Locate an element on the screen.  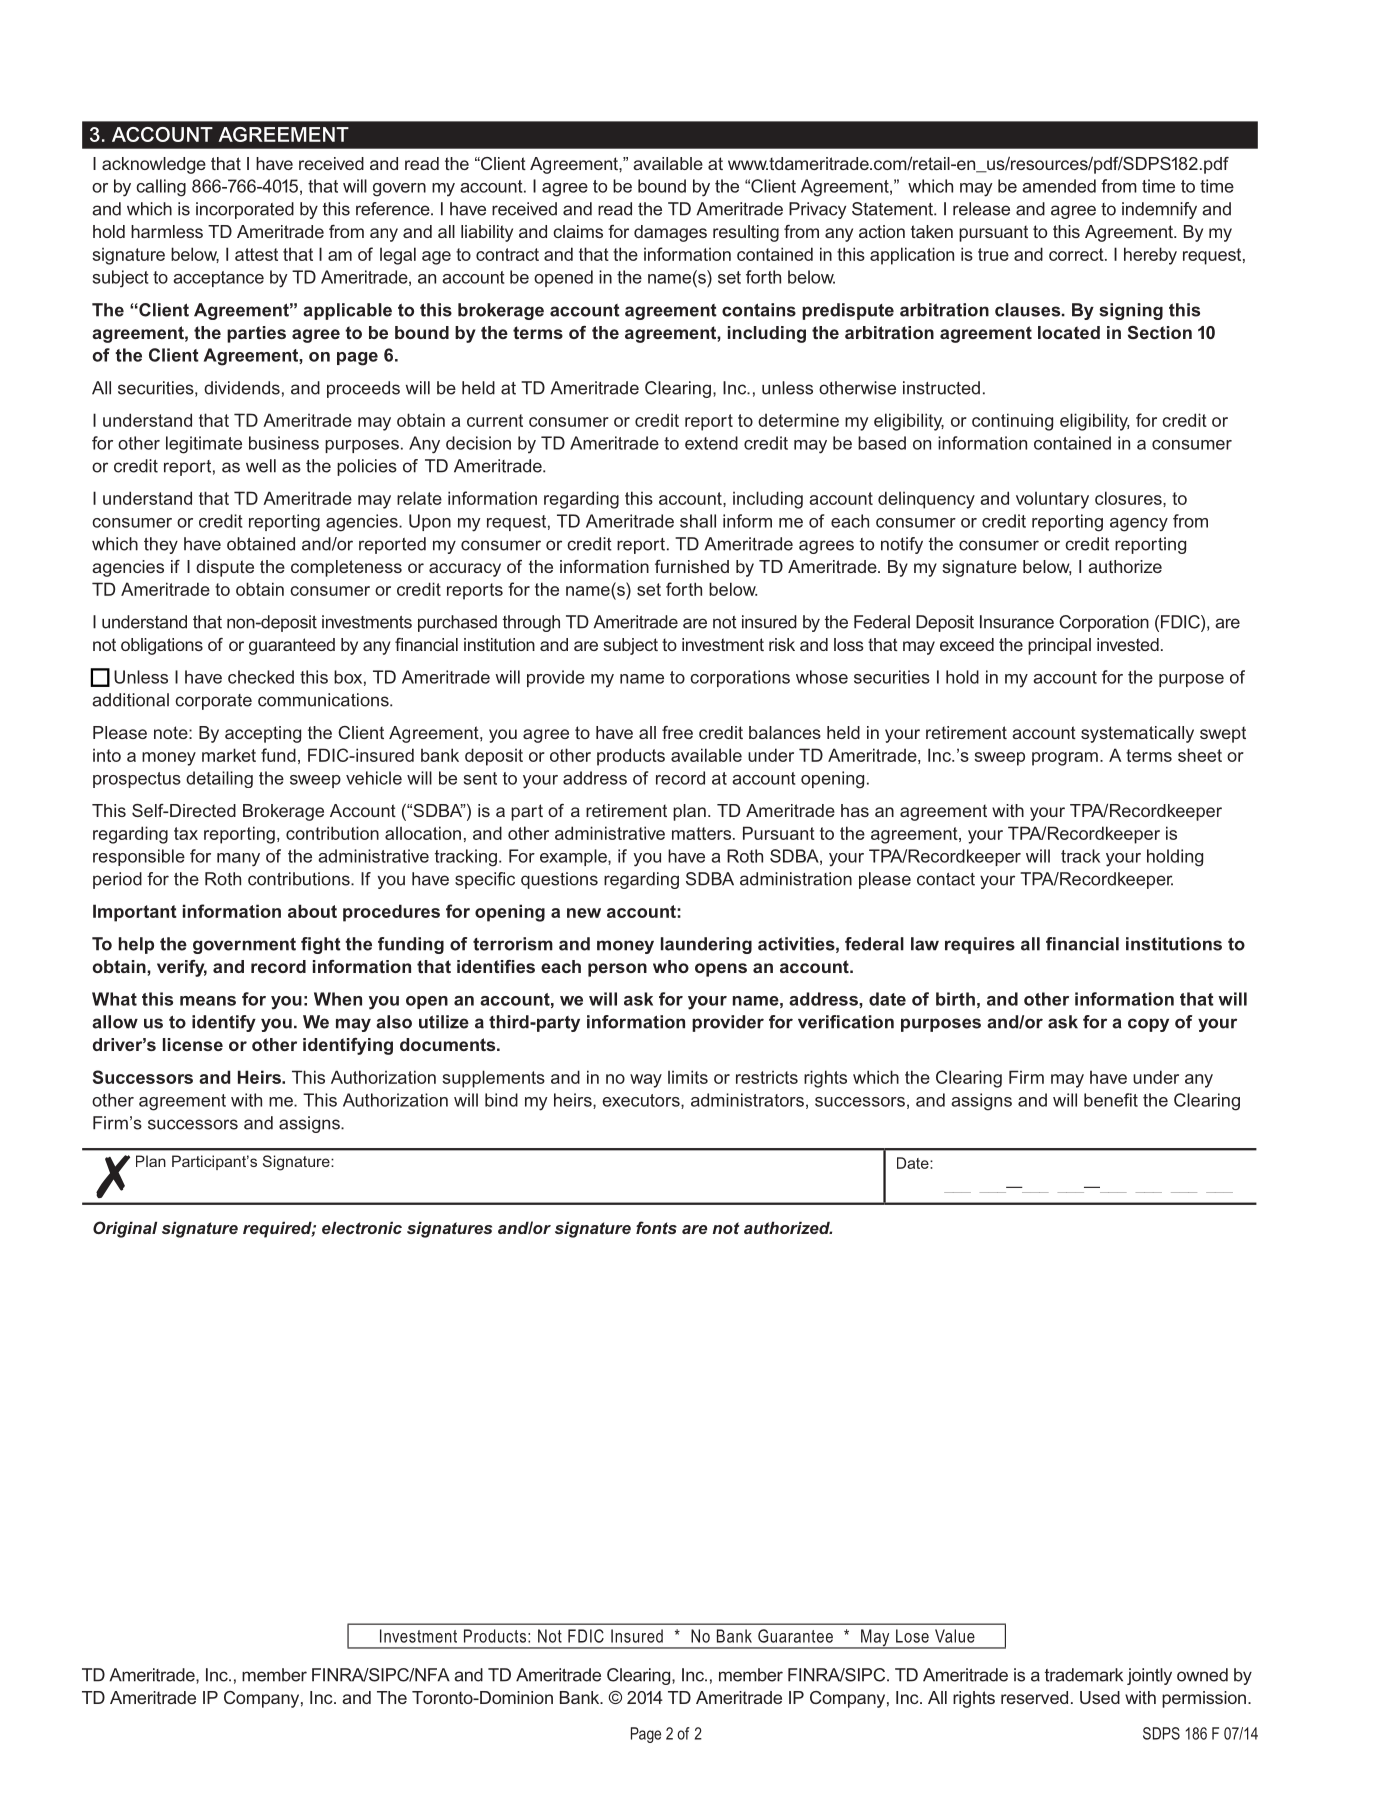
person is located at coordinates (617, 970).
